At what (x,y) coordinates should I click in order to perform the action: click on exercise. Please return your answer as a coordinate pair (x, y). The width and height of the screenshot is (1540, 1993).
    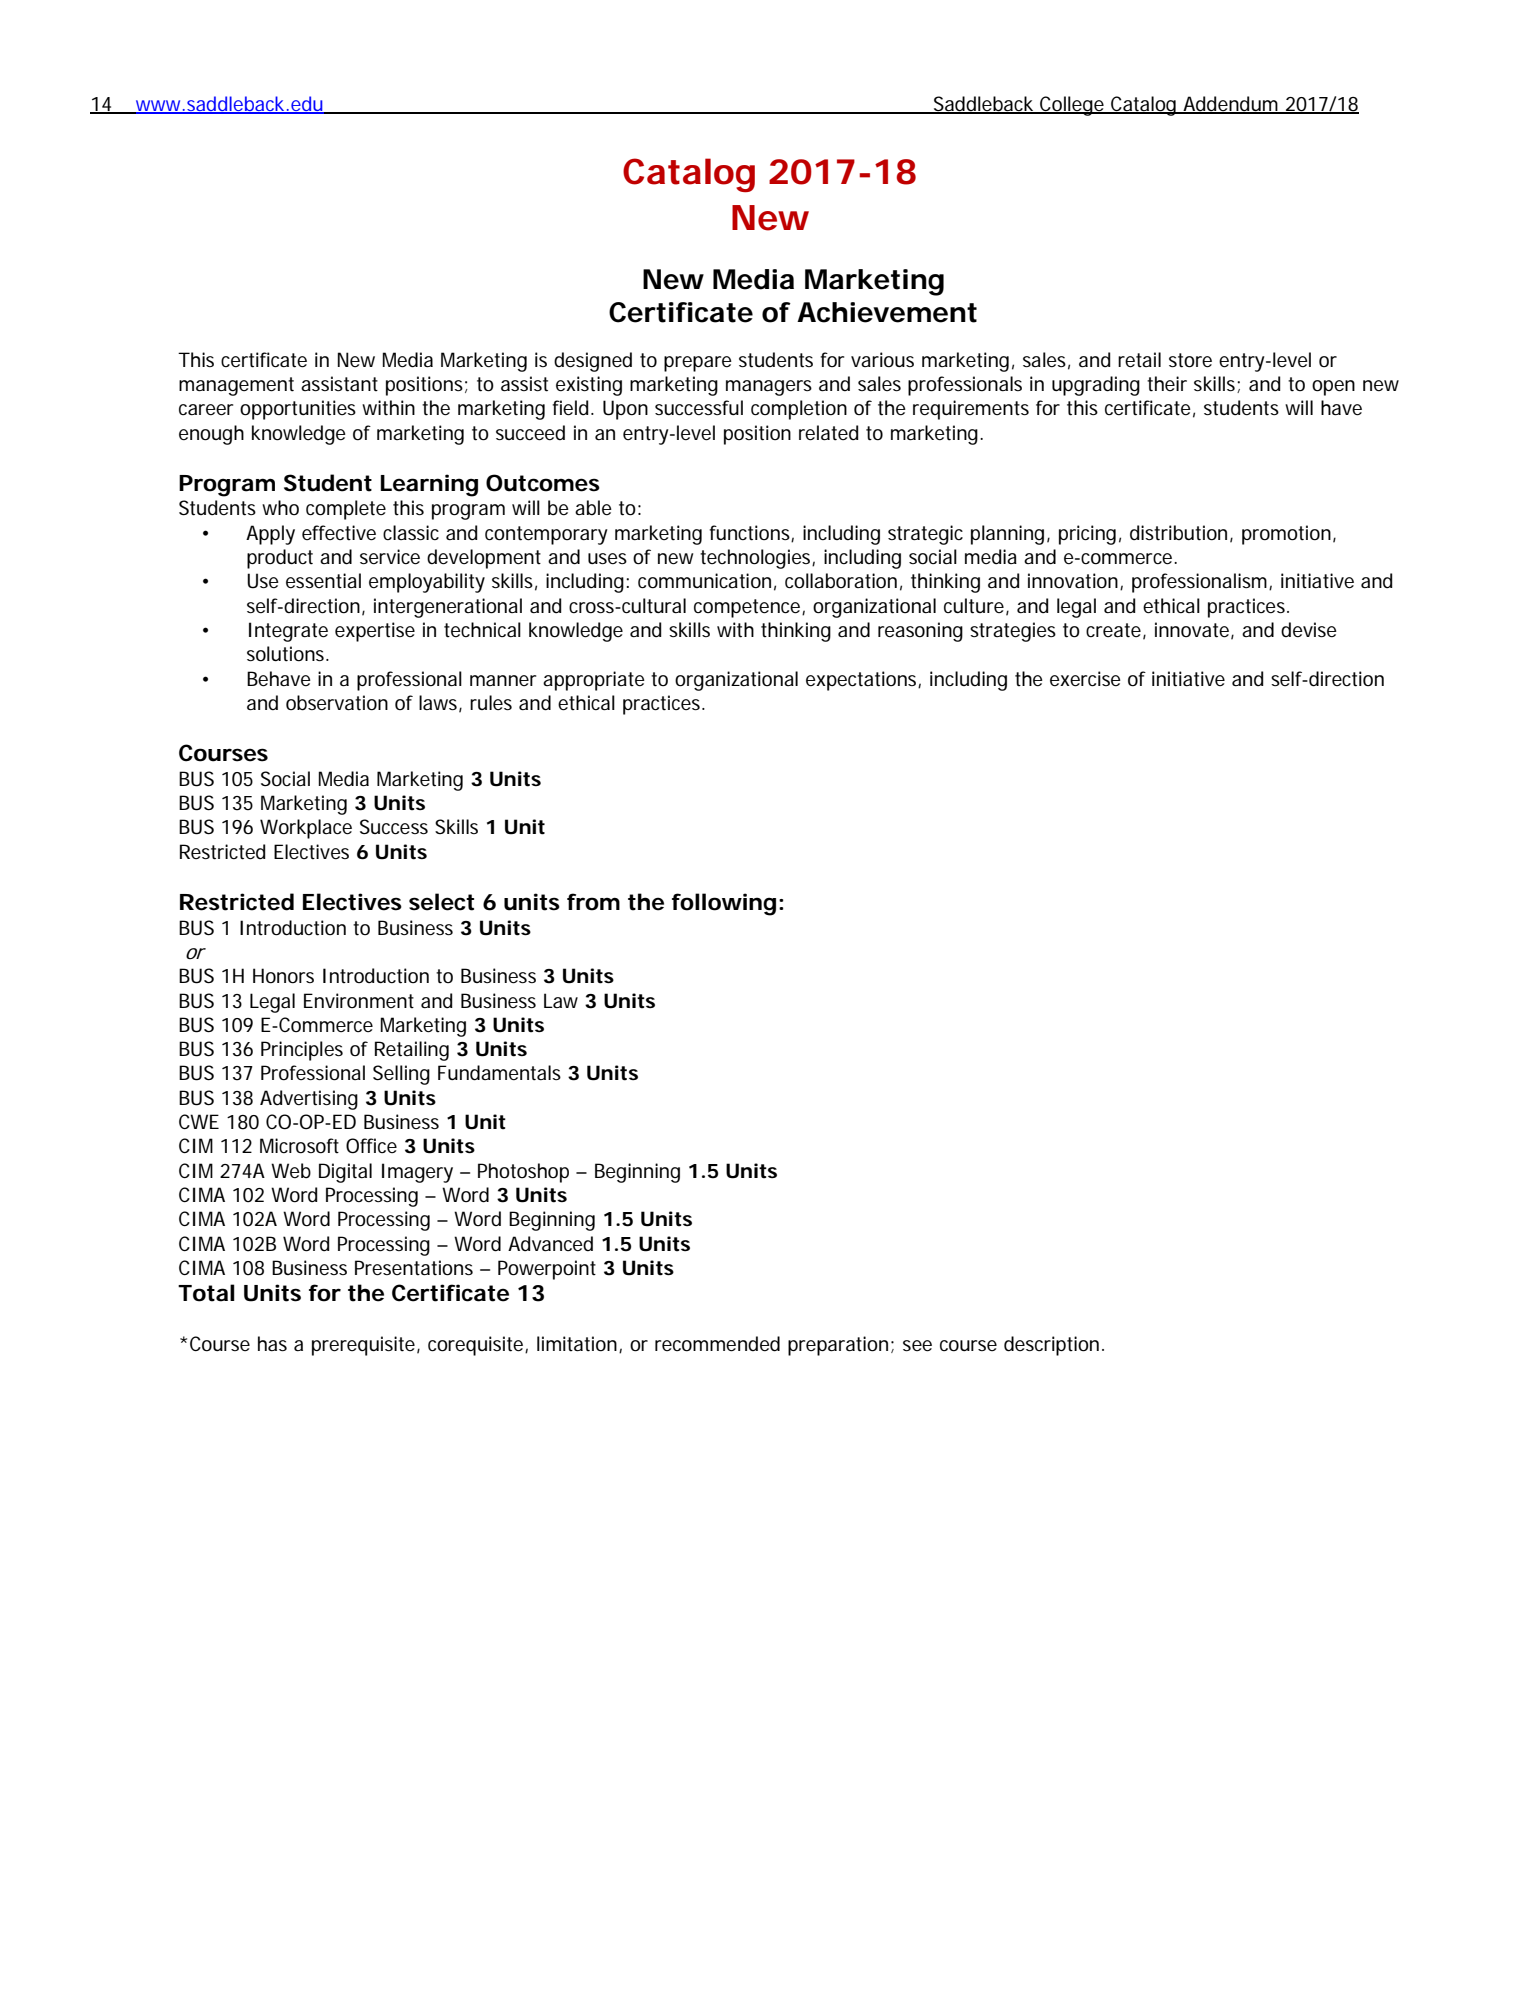
    Looking at the image, I should click on (1085, 679).
